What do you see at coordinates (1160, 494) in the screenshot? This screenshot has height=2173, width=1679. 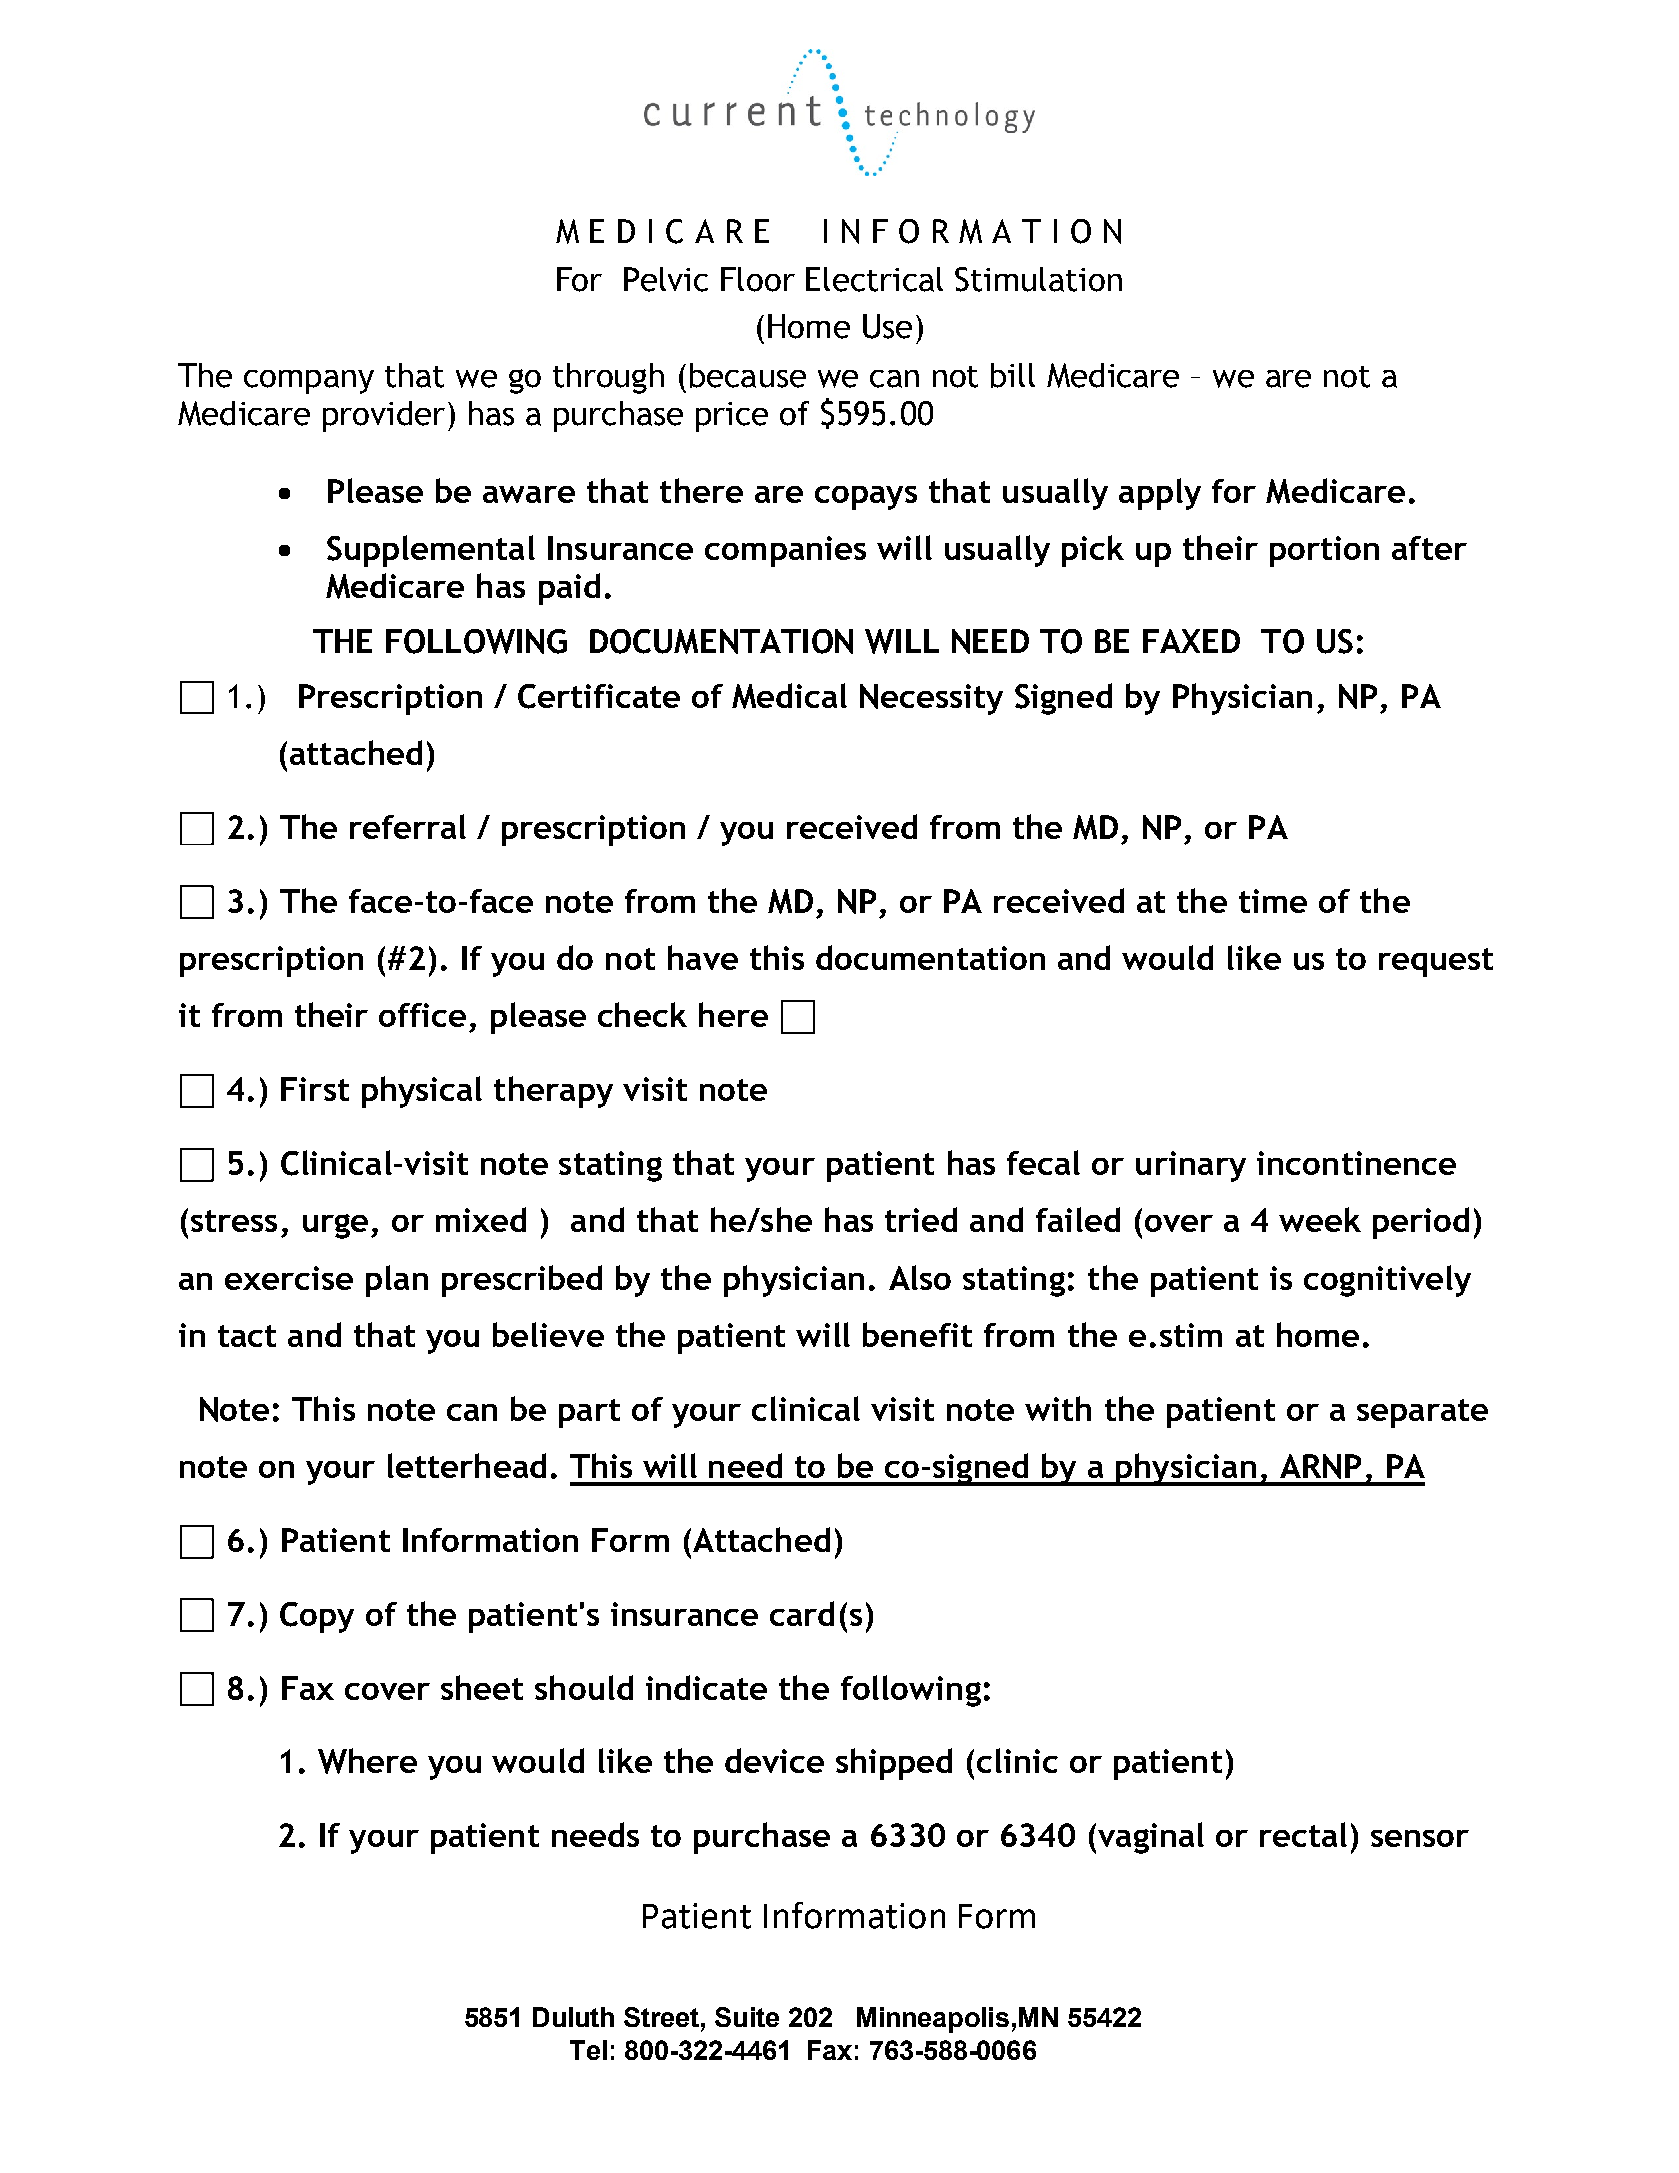 I see `apply` at bounding box center [1160, 494].
